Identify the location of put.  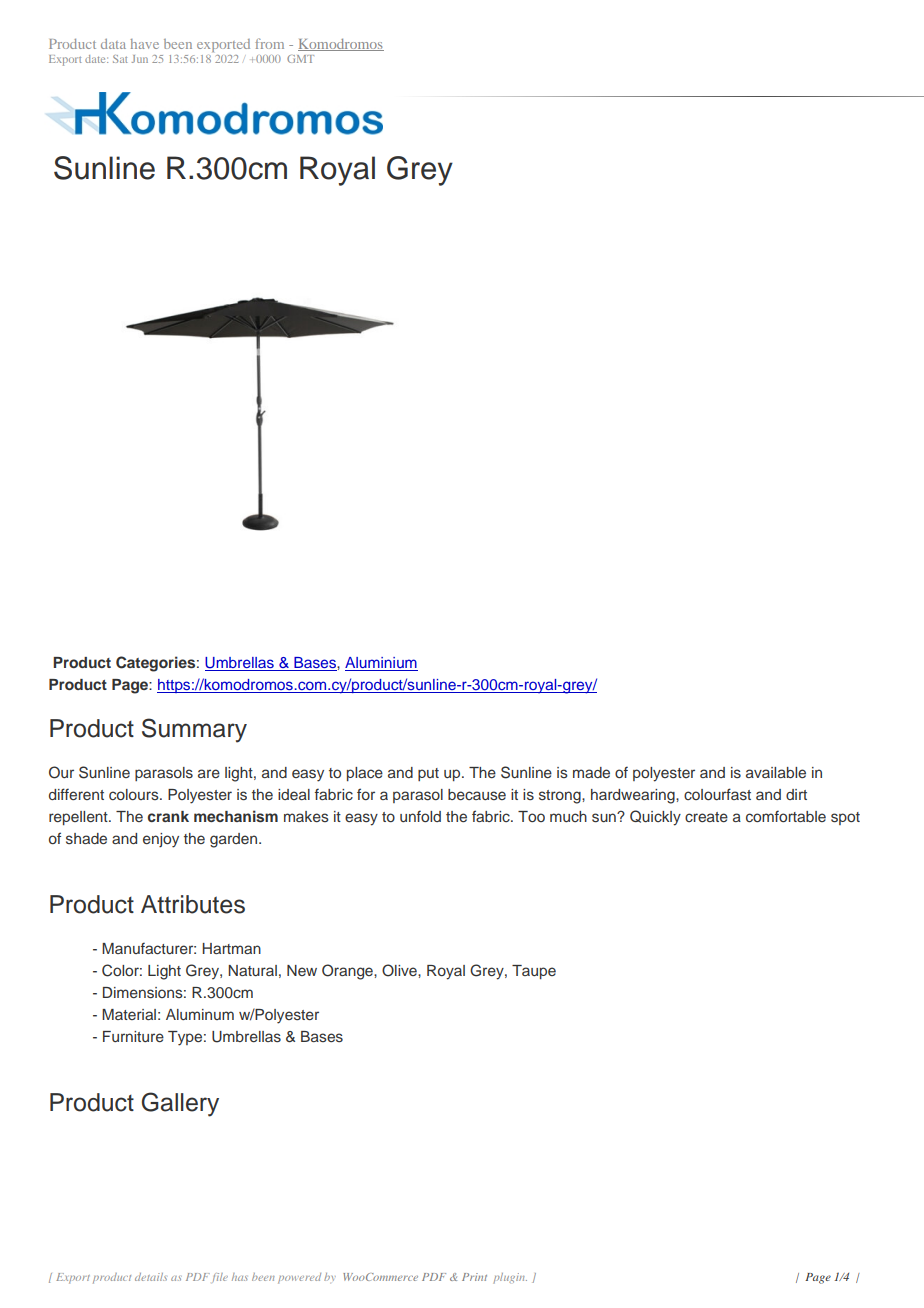
(428, 774).
